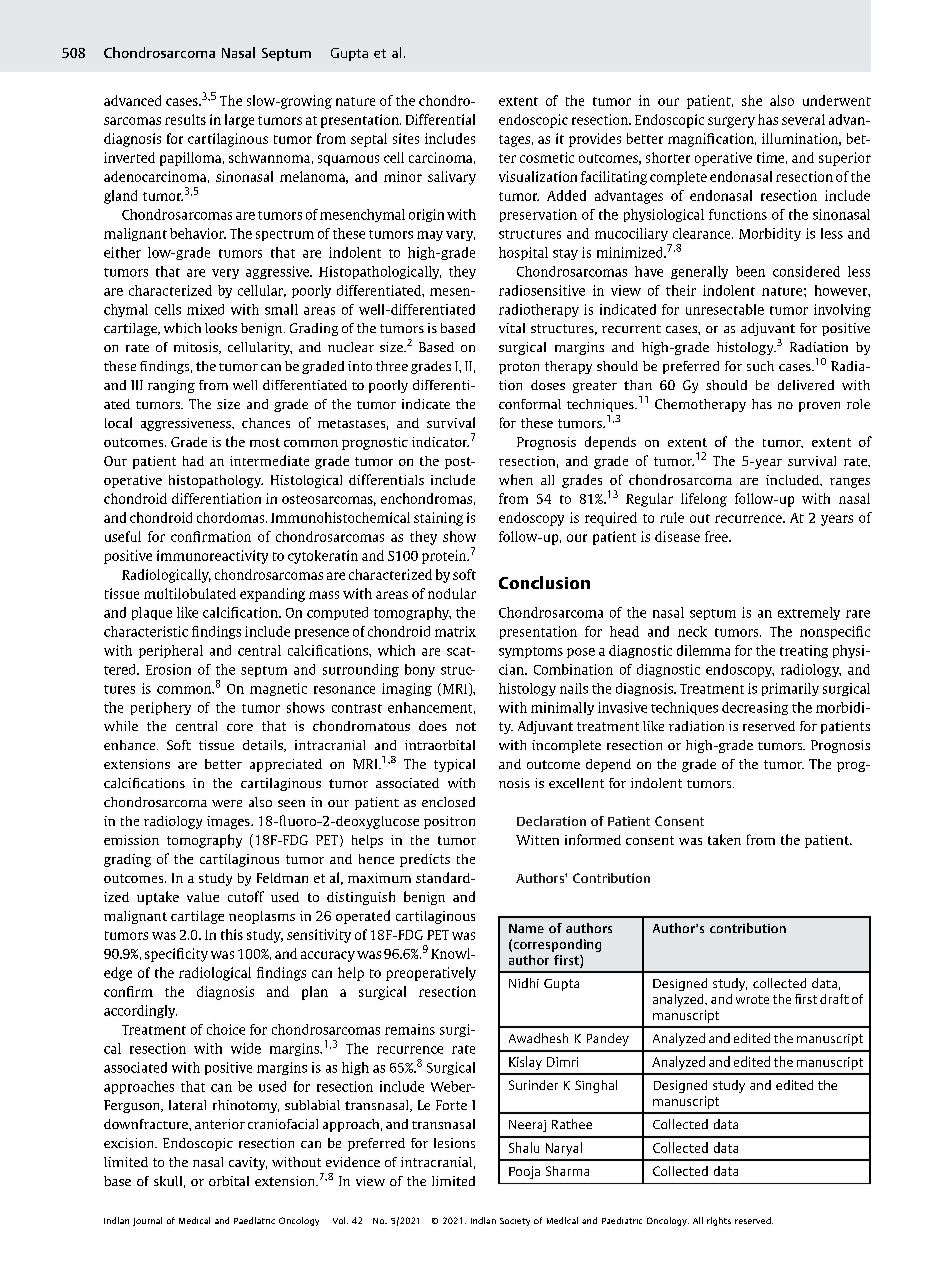  What do you see at coordinates (239, 121) in the document?
I see `large` at bounding box center [239, 121].
